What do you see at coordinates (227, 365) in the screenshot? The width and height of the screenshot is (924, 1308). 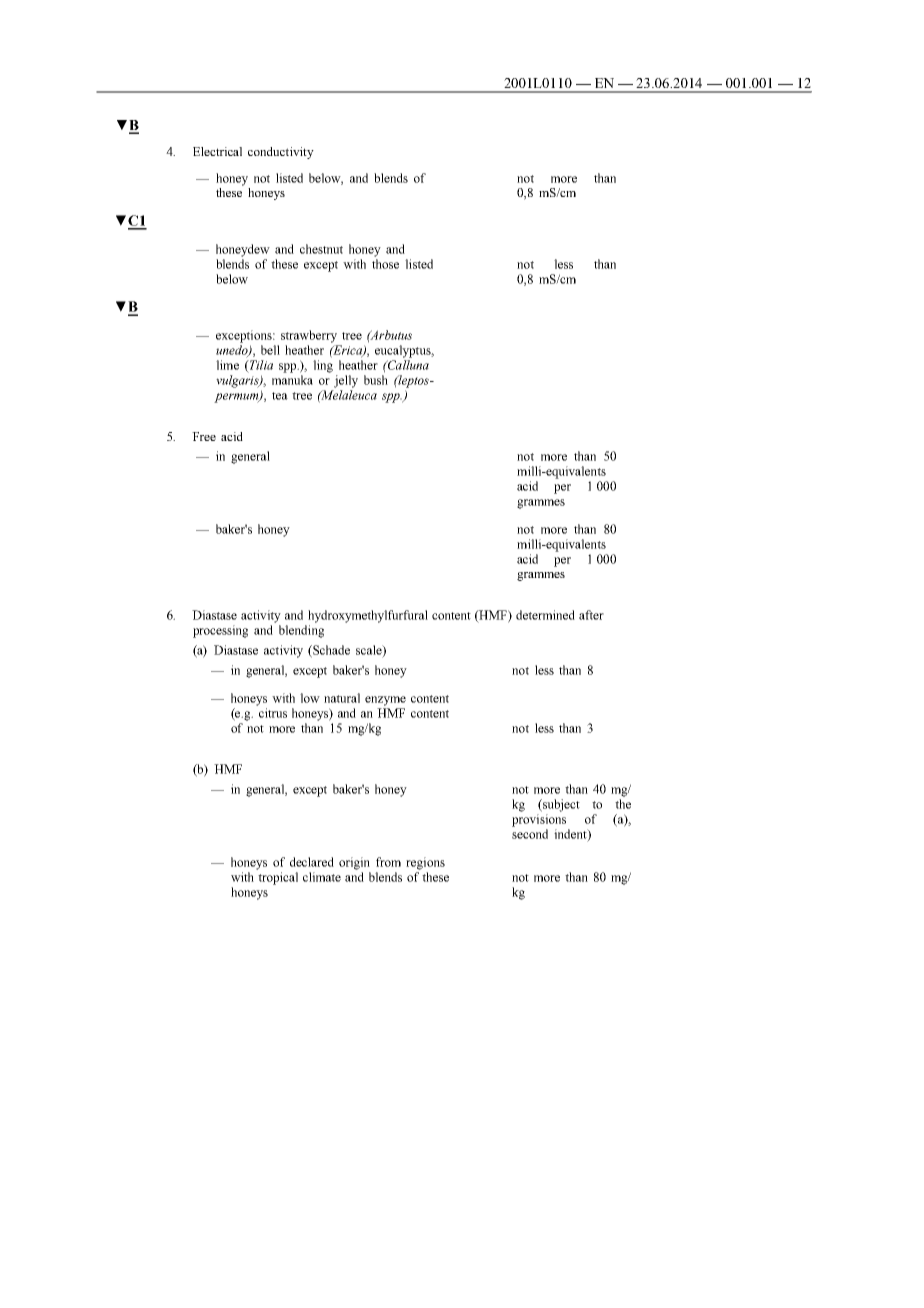 I see `lime` at bounding box center [227, 365].
